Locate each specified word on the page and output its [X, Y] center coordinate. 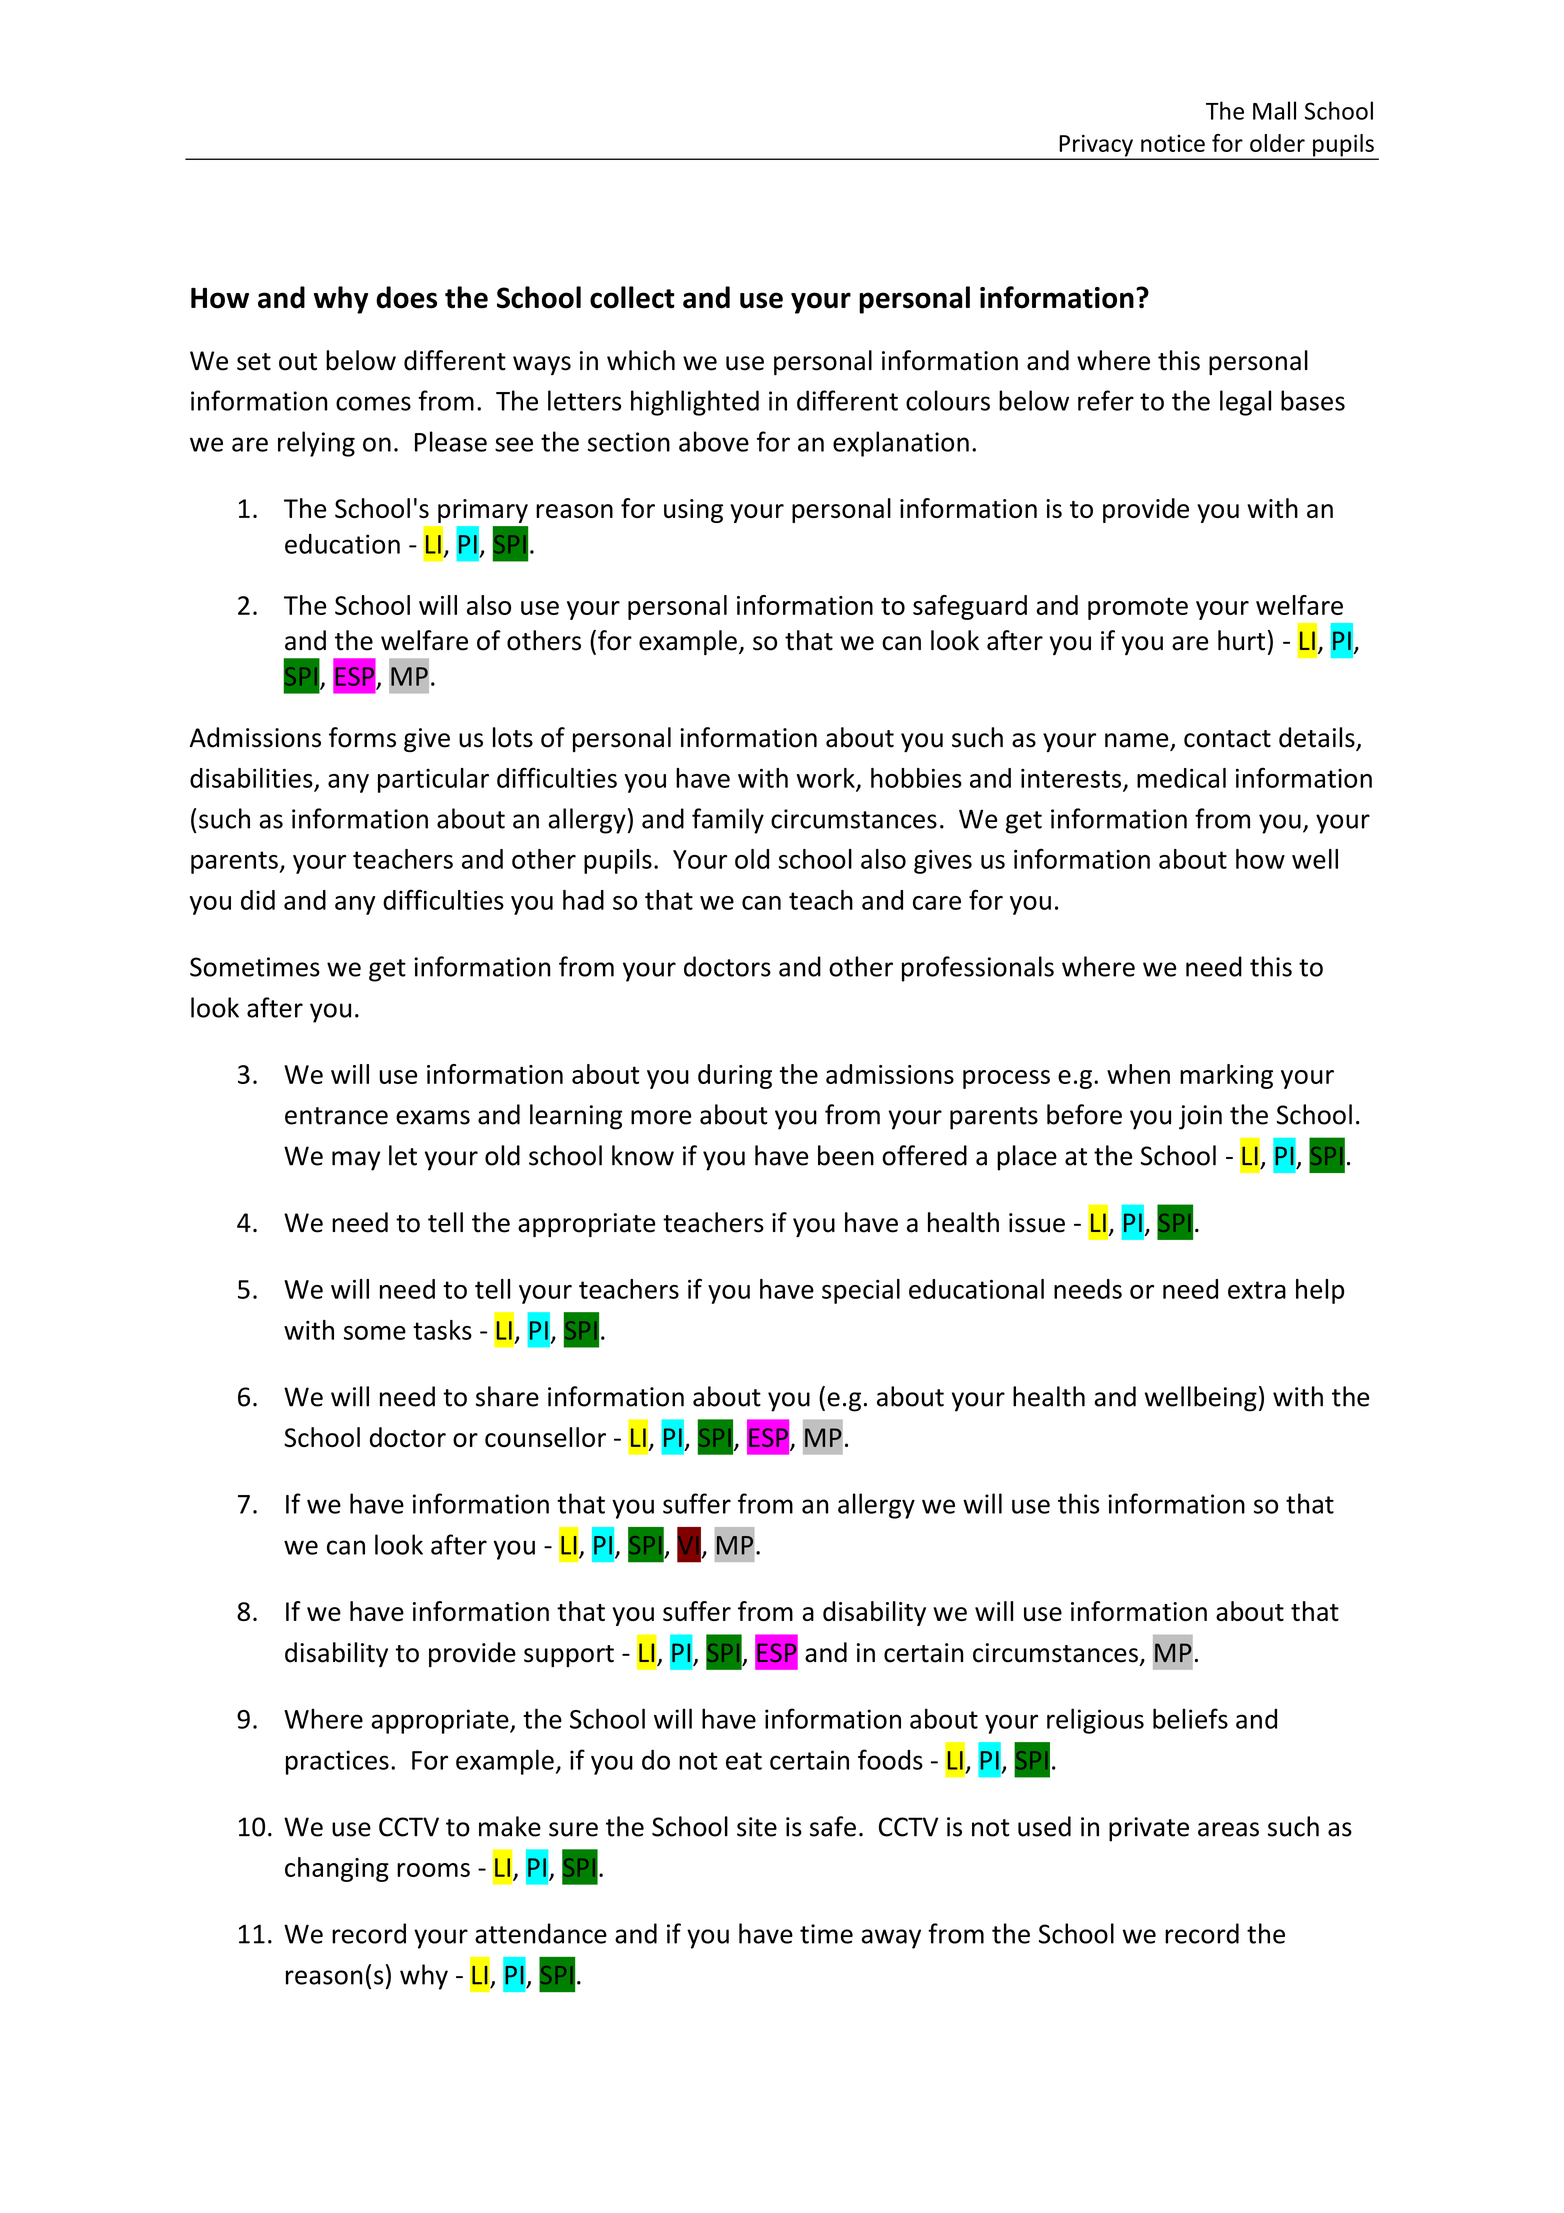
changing [337, 1869]
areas [1228, 1829]
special [861, 1291]
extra [1257, 1290]
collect [632, 297]
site [757, 1827]
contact [1227, 739]
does [406, 297]
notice [1173, 143]
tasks [442, 1330]
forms [362, 737]
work [827, 779]
